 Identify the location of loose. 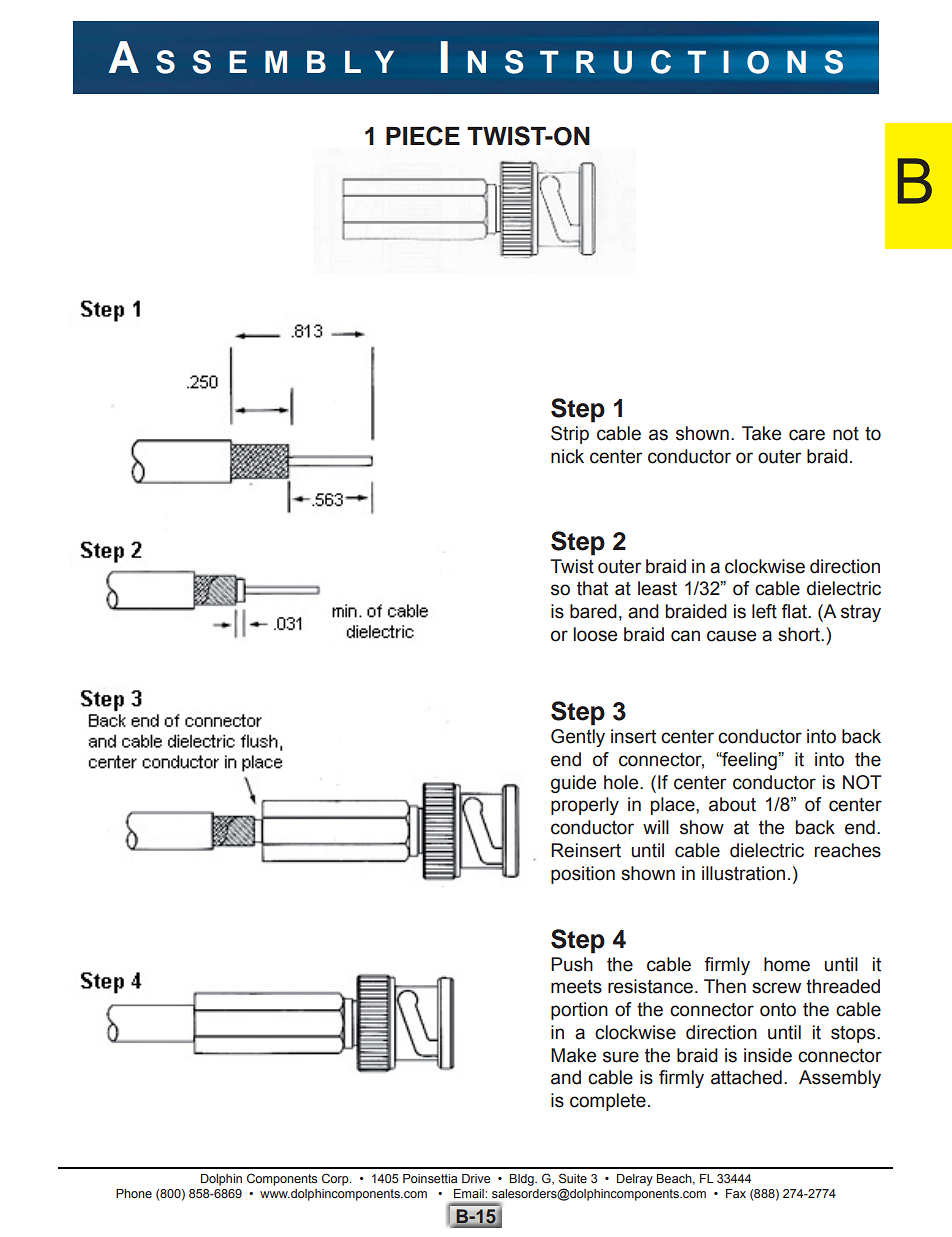
(595, 634).
